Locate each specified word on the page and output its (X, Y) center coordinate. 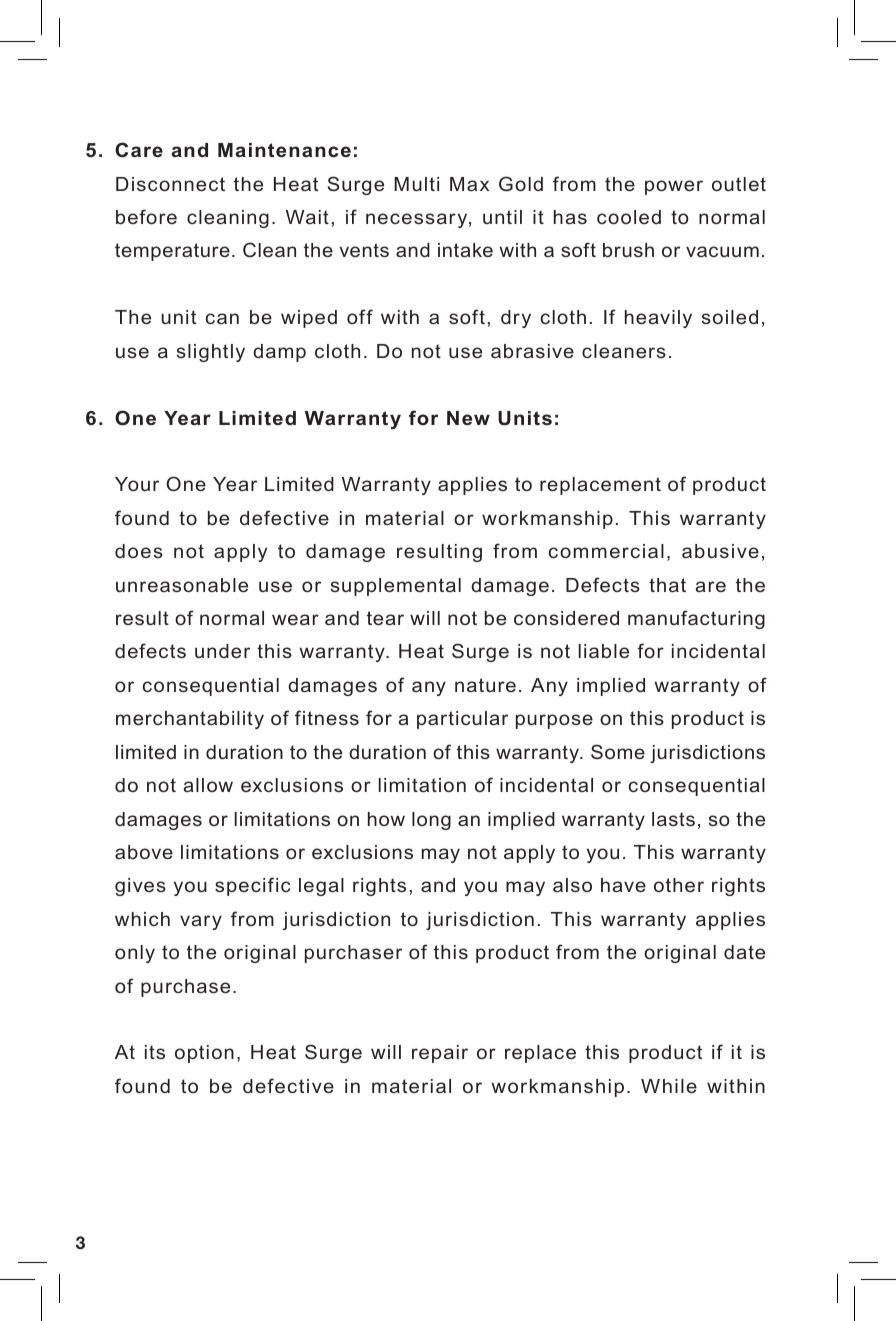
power (674, 187)
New (468, 418)
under (222, 651)
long (431, 821)
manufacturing (696, 619)
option (204, 1054)
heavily (658, 319)
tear (385, 618)
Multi (416, 184)
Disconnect (170, 184)
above (144, 852)
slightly (211, 353)
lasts (673, 819)
